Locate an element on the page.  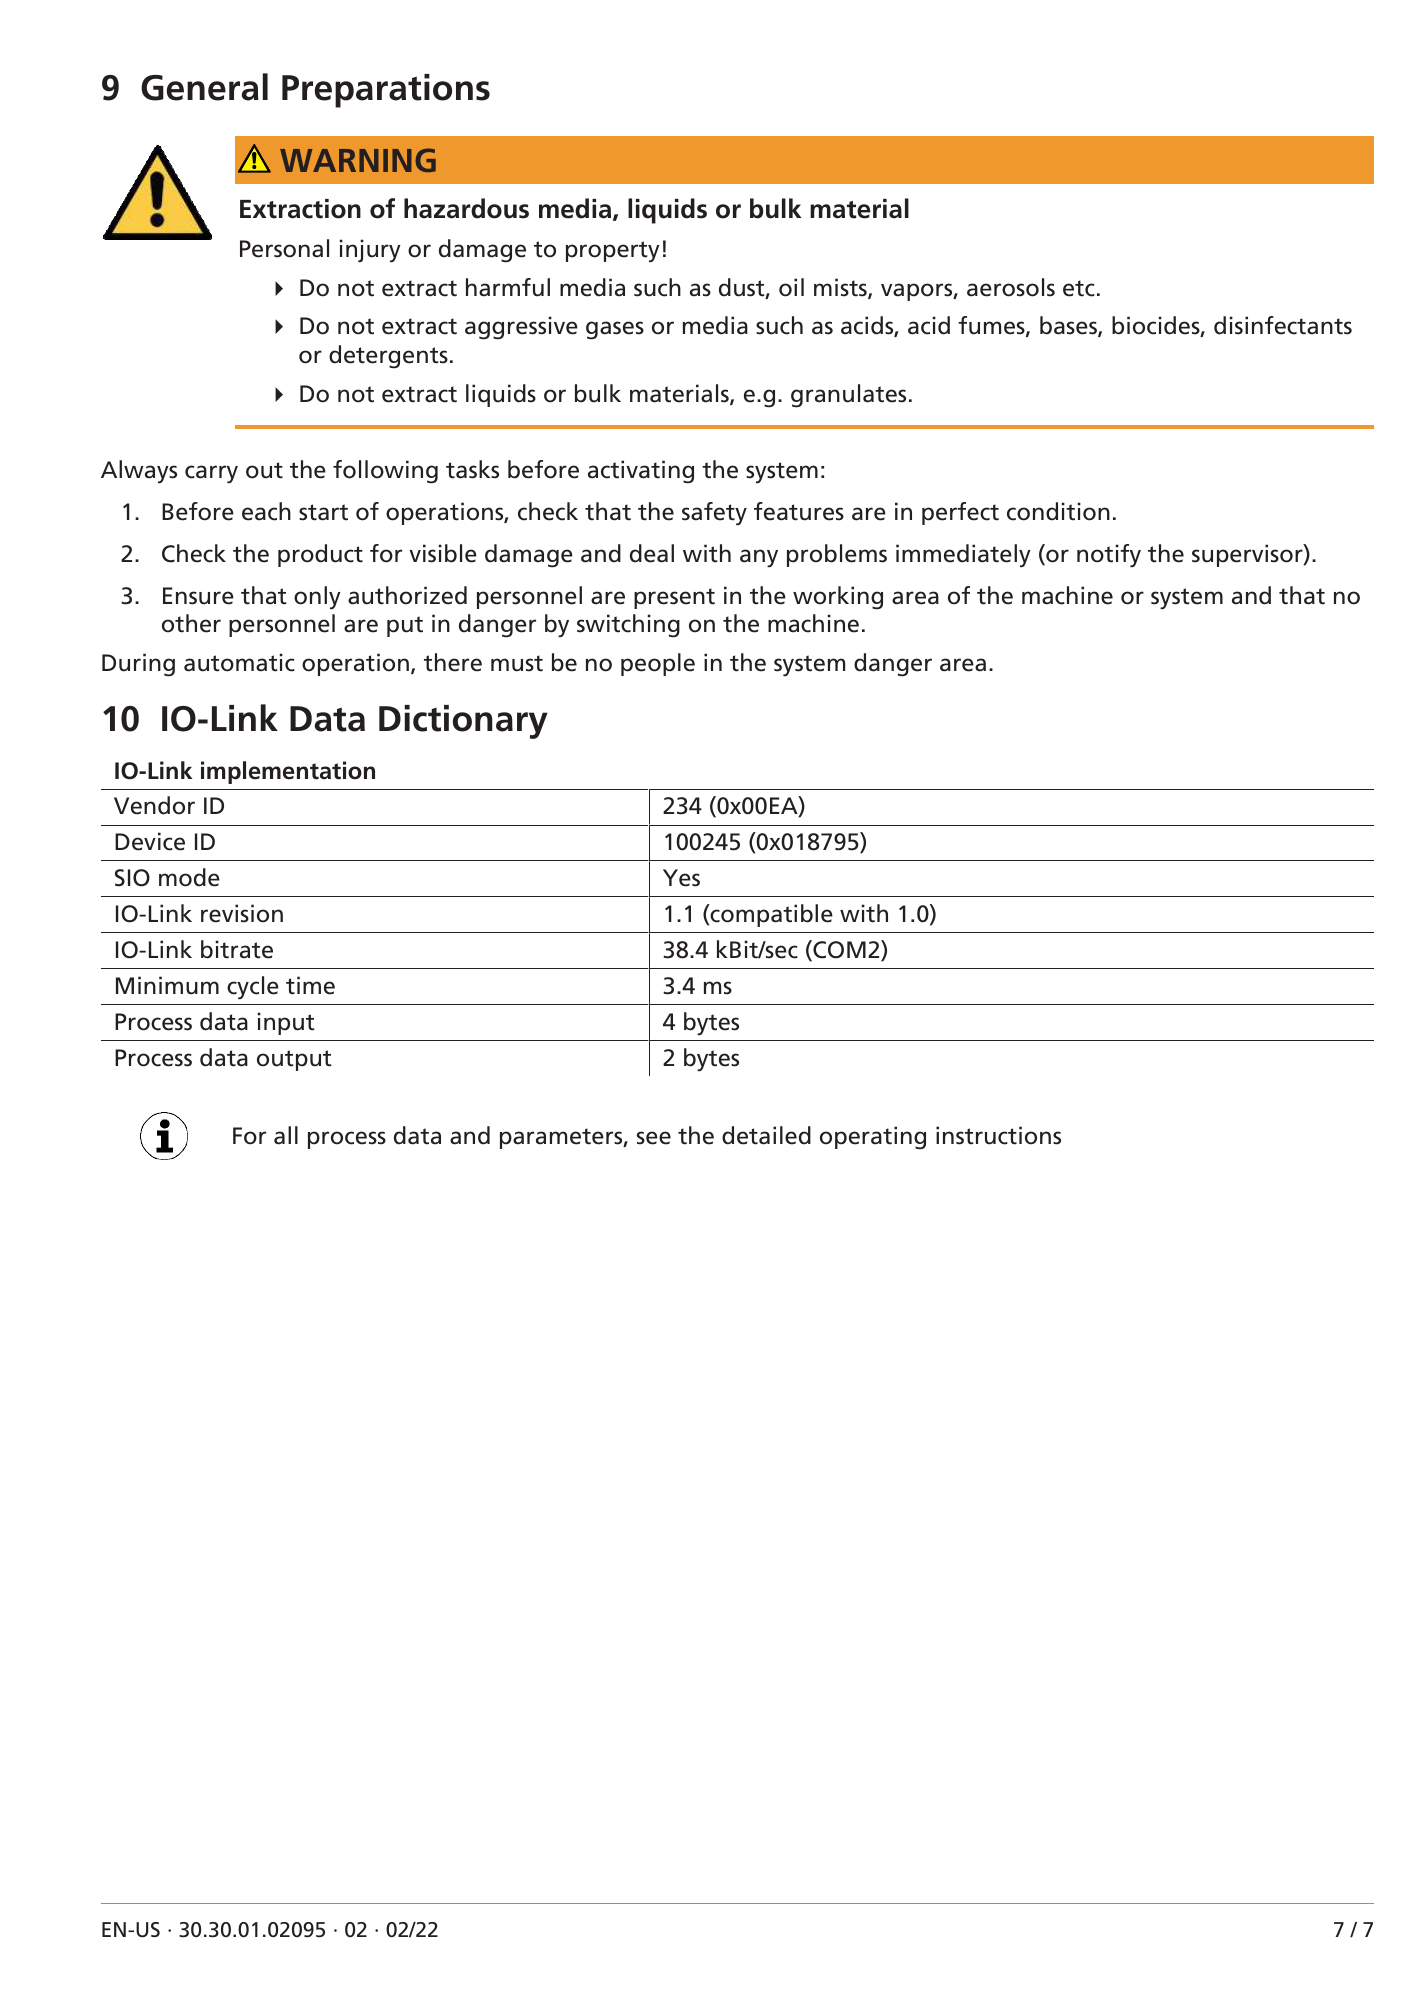
notify is located at coordinates (1109, 556).
